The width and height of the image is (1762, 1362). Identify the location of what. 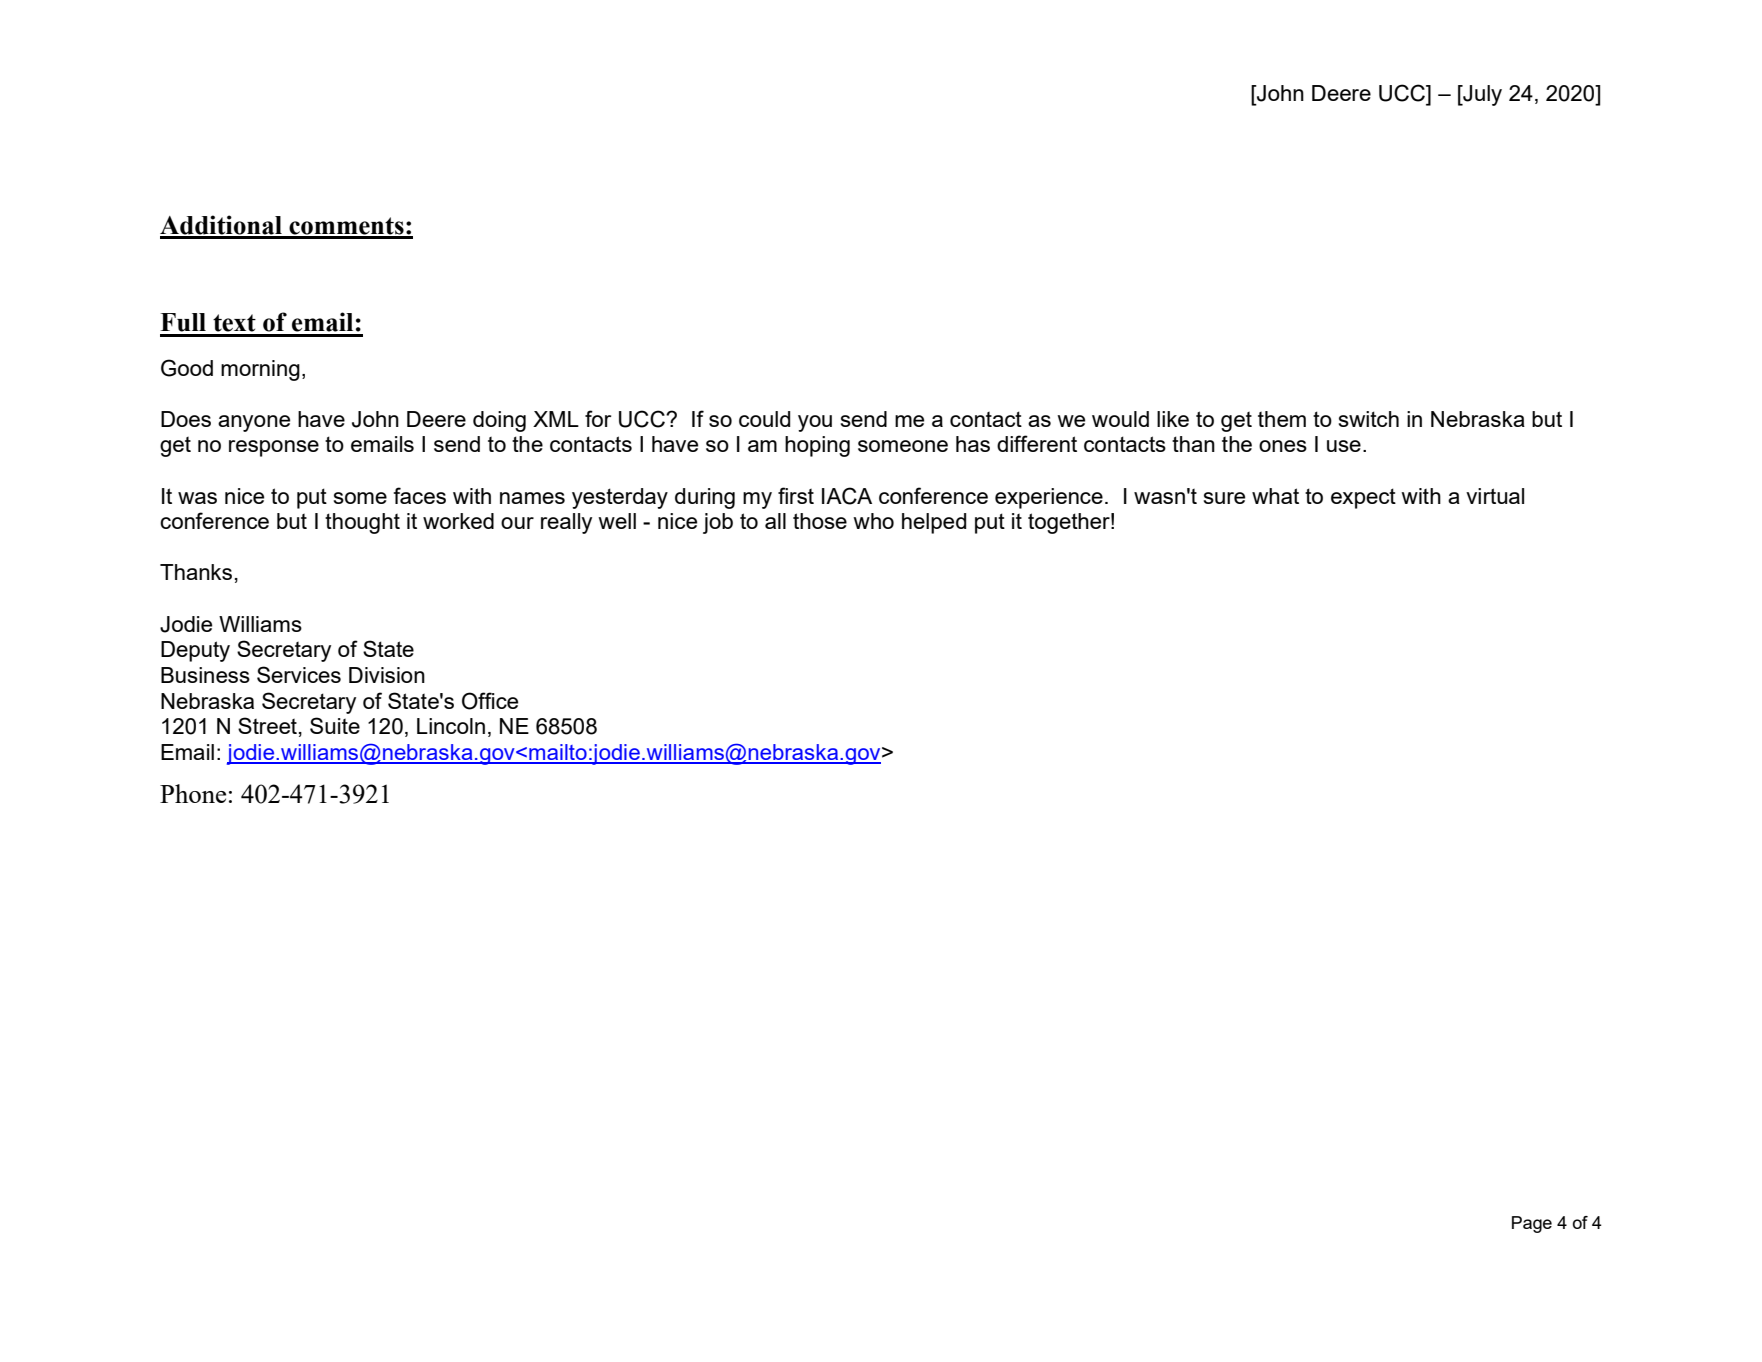
(1275, 496).
